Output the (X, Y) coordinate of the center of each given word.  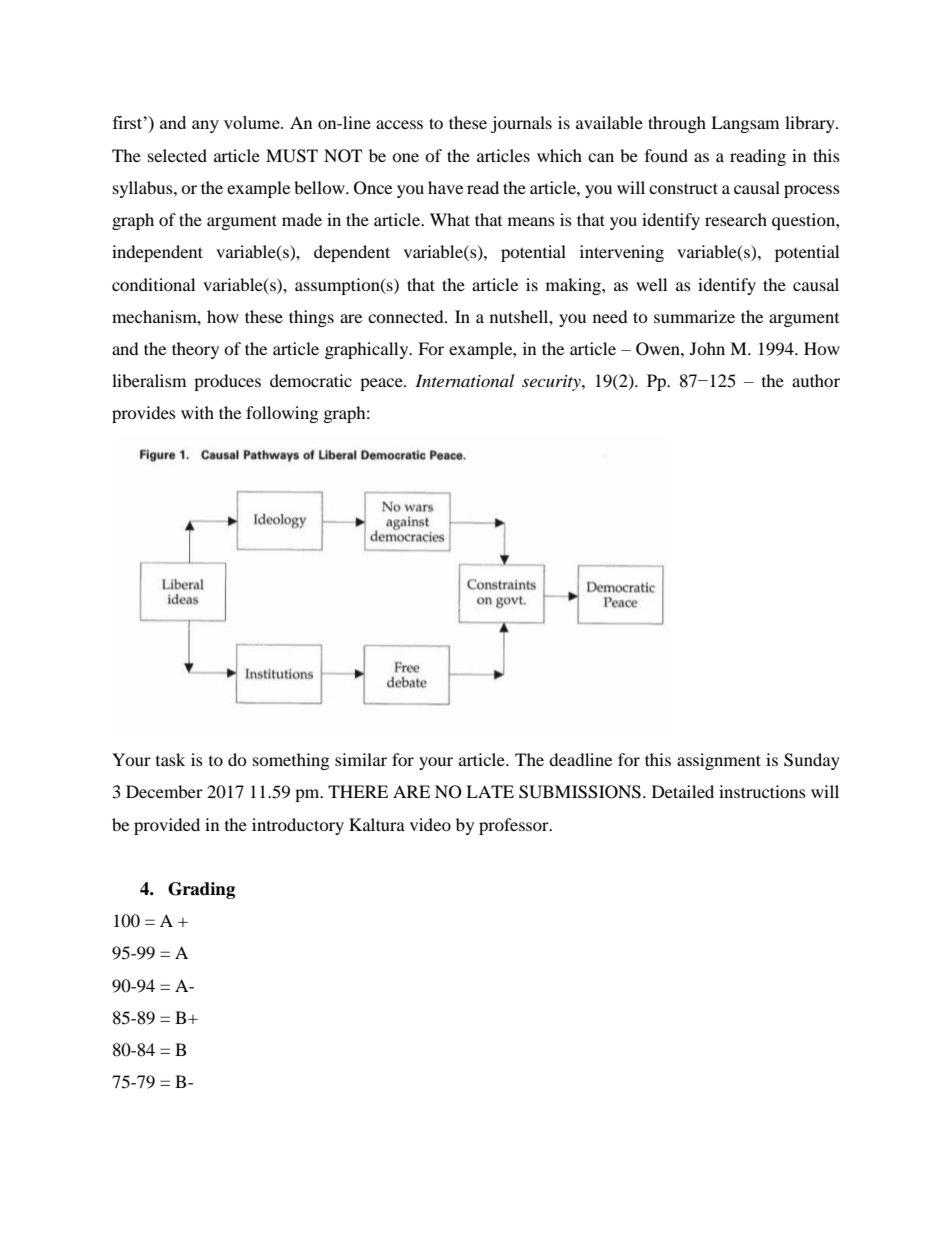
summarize (694, 316)
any (205, 126)
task (170, 759)
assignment (719, 761)
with (197, 412)
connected (407, 316)
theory (195, 350)
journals (521, 124)
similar (361, 759)
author (816, 380)
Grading (201, 890)
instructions (762, 791)
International (464, 380)
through (677, 124)
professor (515, 826)
